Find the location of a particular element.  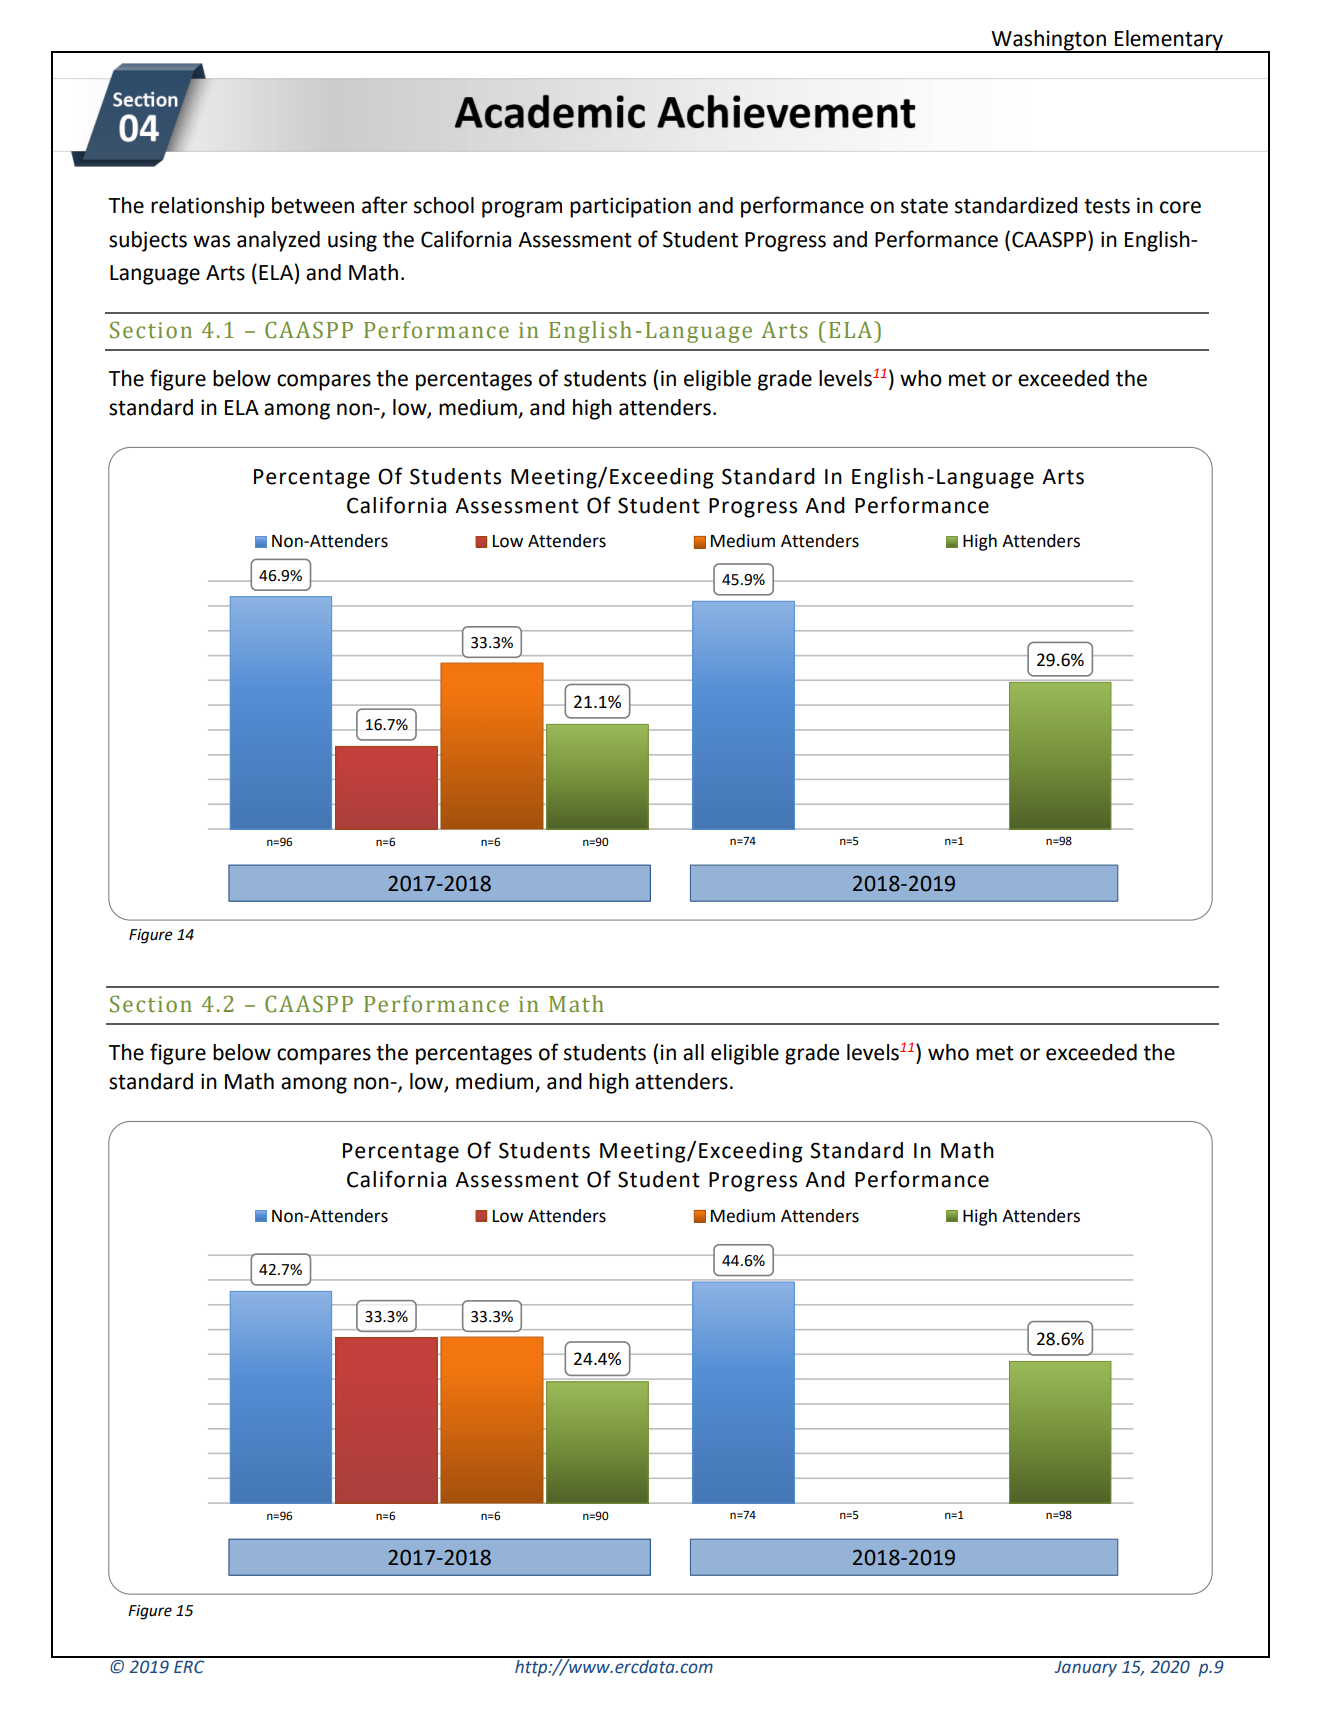

core is located at coordinates (1180, 207).
